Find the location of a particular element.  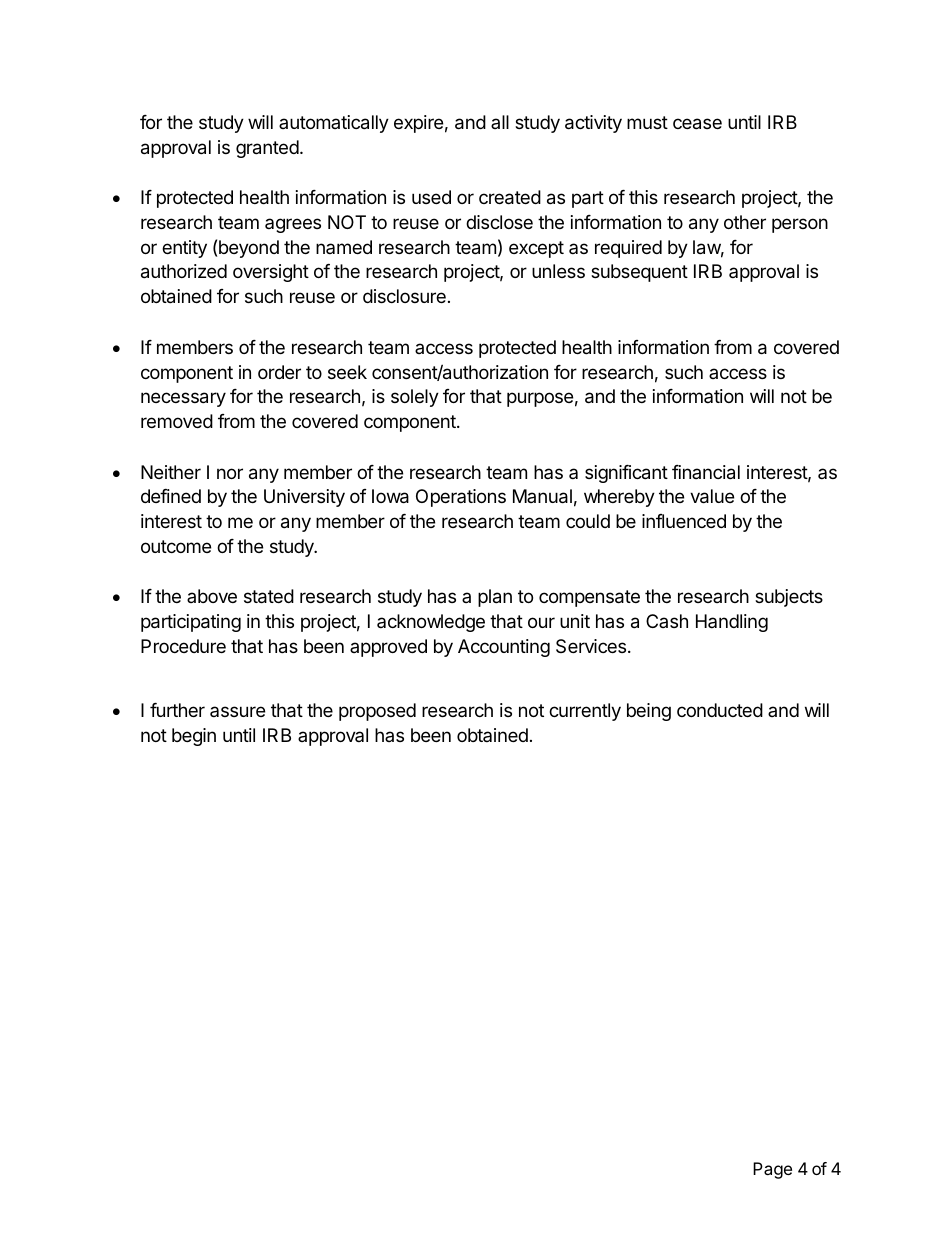

Accounting is located at coordinates (504, 648).
